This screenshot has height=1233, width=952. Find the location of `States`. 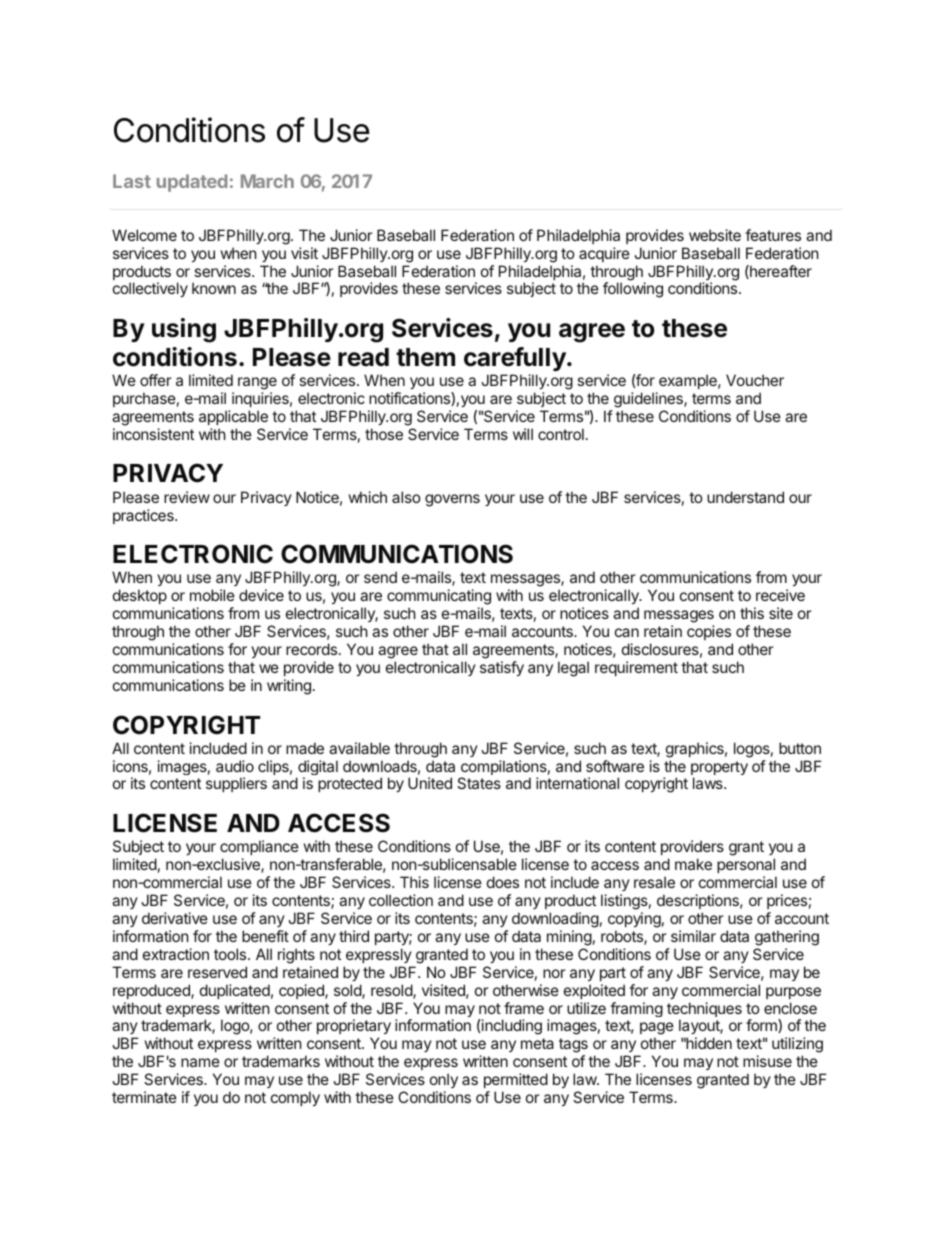

States is located at coordinates (479, 783).
